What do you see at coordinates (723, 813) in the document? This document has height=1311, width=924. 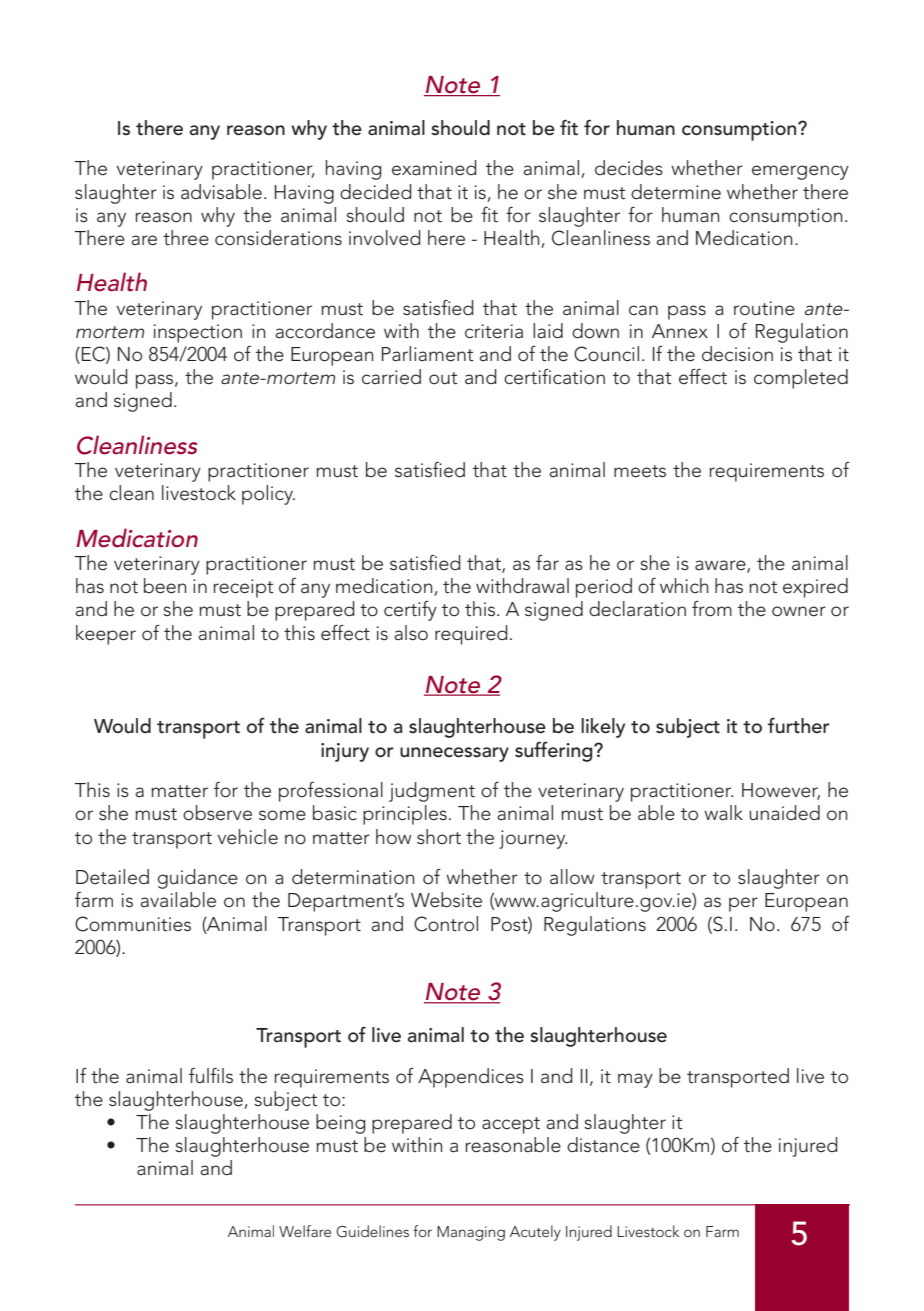 I see `walk` at bounding box center [723, 813].
